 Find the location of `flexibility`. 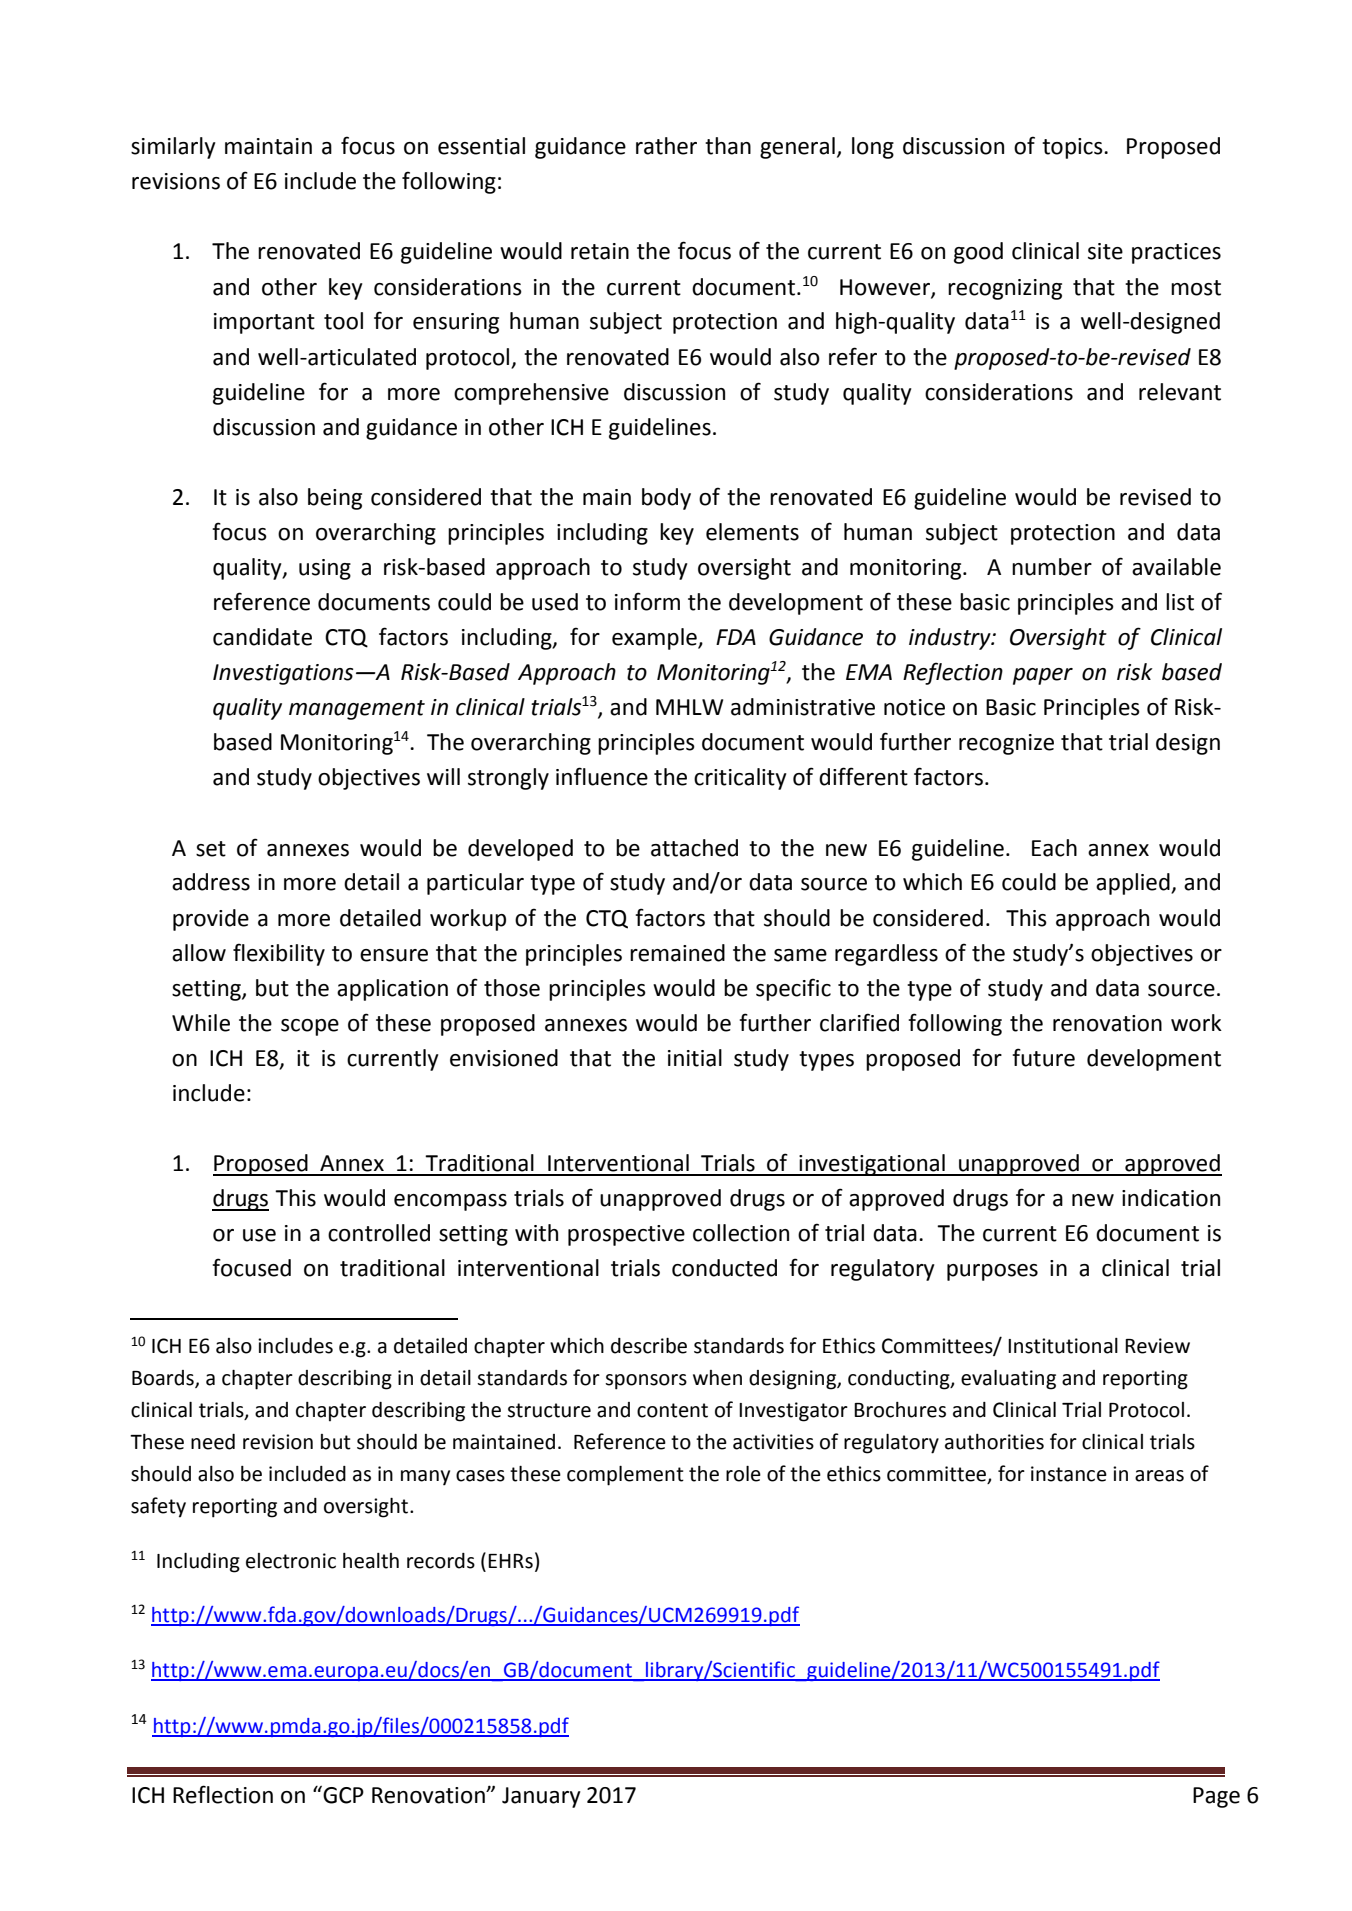

flexibility is located at coordinates (279, 954).
